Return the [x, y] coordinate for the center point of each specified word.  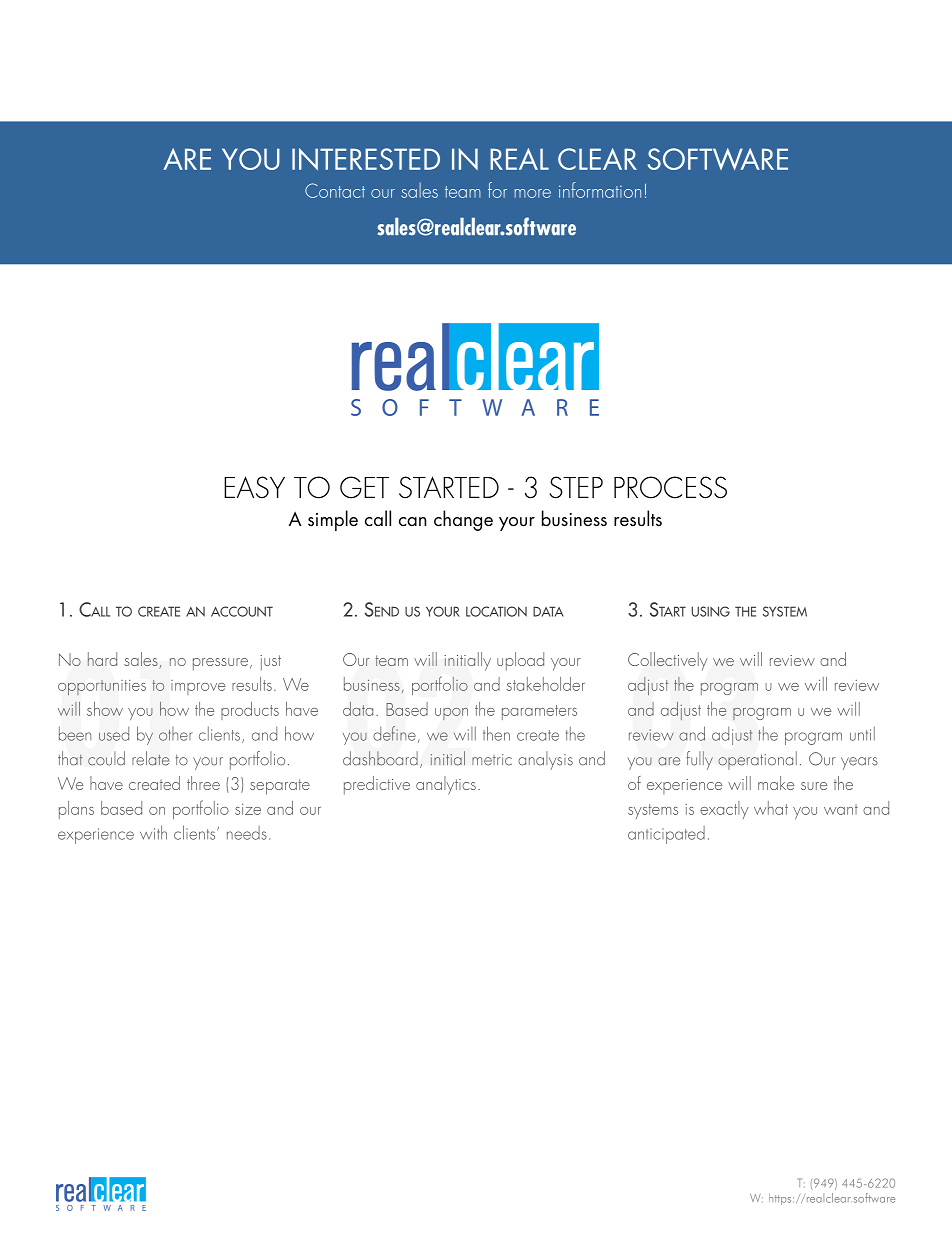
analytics [446, 785]
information [600, 190]
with [153, 832]
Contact [335, 190]
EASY [254, 487]
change [463, 520]
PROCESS [670, 487]
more [533, 193]
